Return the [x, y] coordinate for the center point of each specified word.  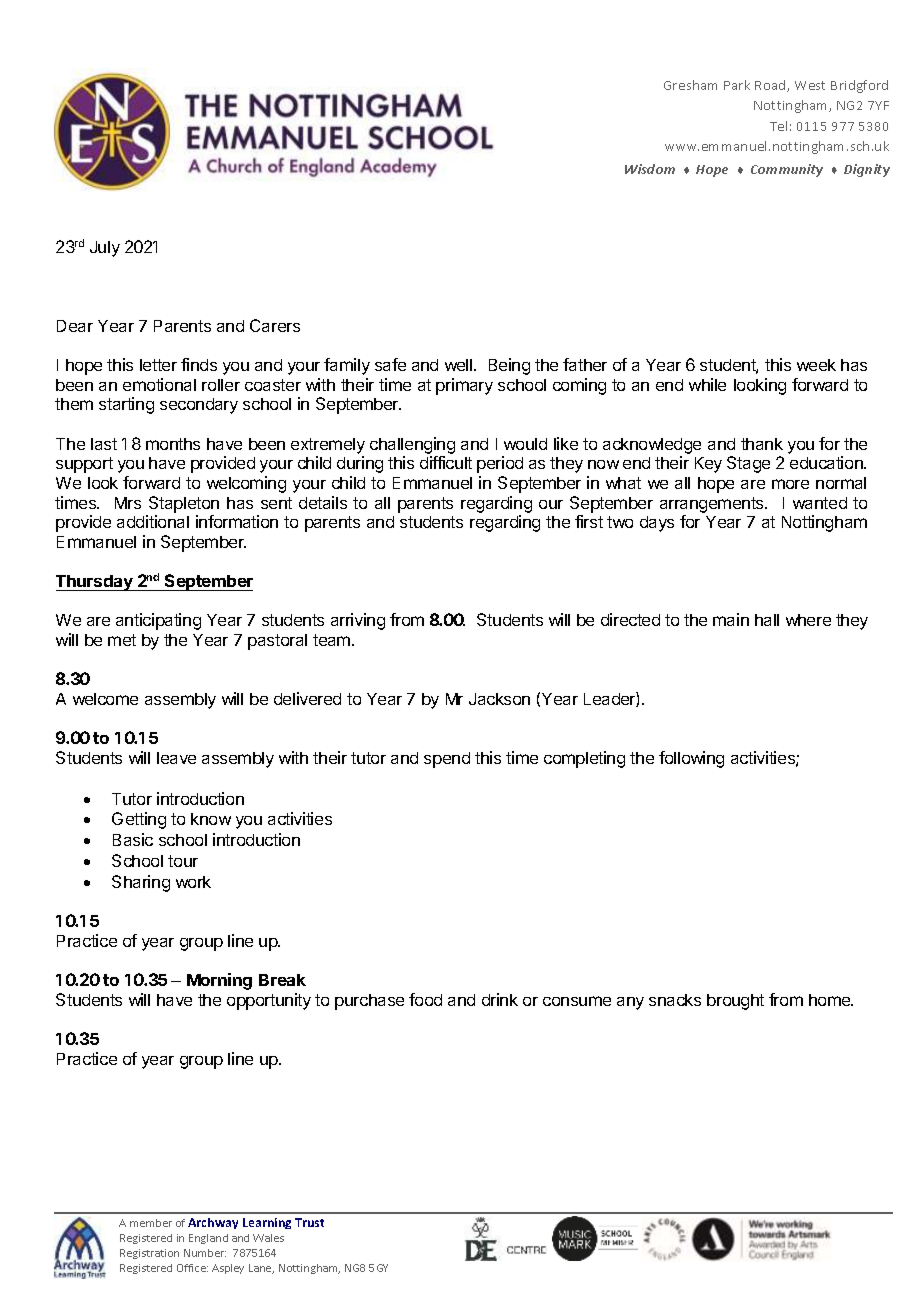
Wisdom [650, 169]
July [105, 249]
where [808, 620]
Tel [778, 126]
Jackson [499, 699]
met [122, 640]
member [151, 1223]
